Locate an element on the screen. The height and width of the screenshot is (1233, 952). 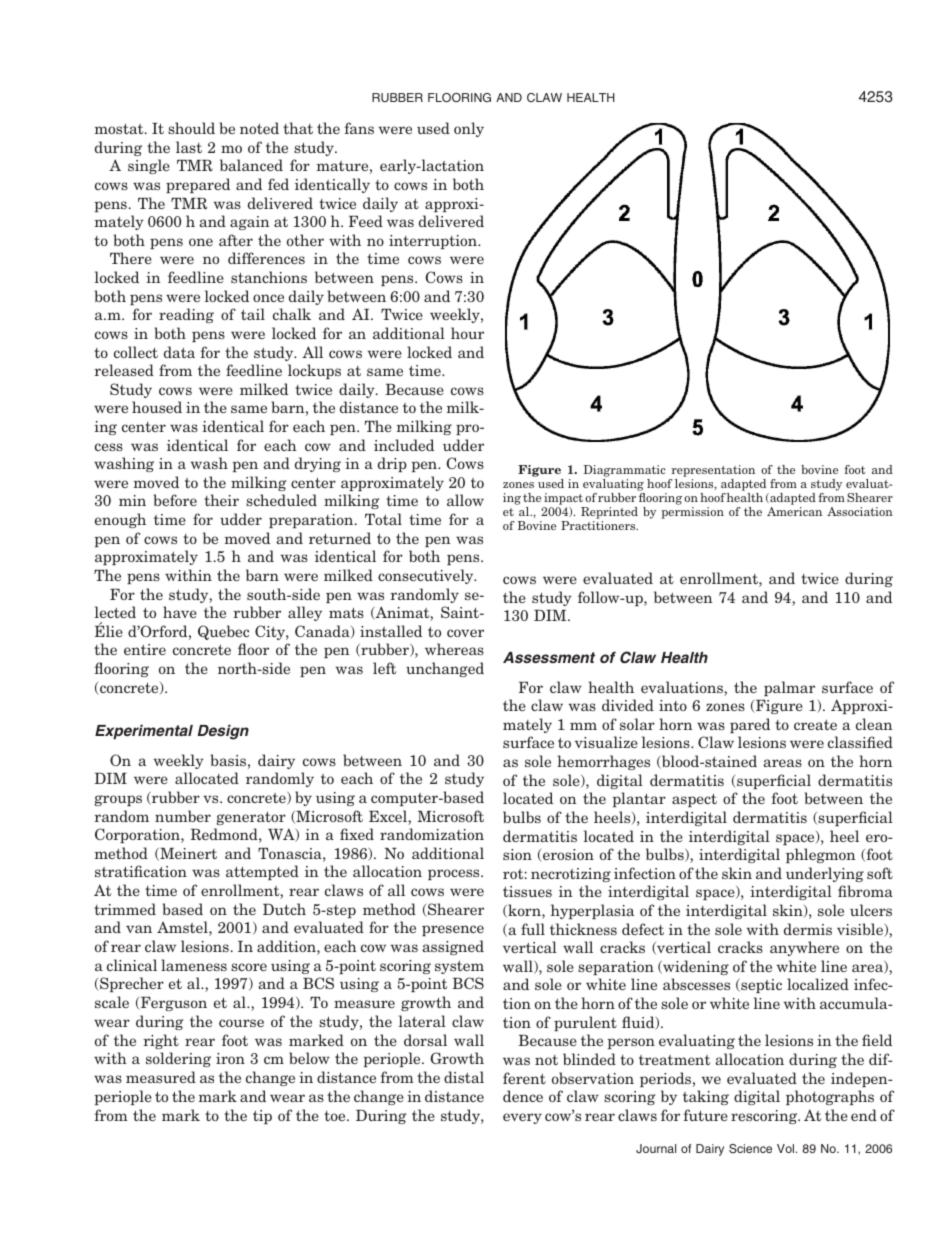
hour is located at coordinates (467, 333).
